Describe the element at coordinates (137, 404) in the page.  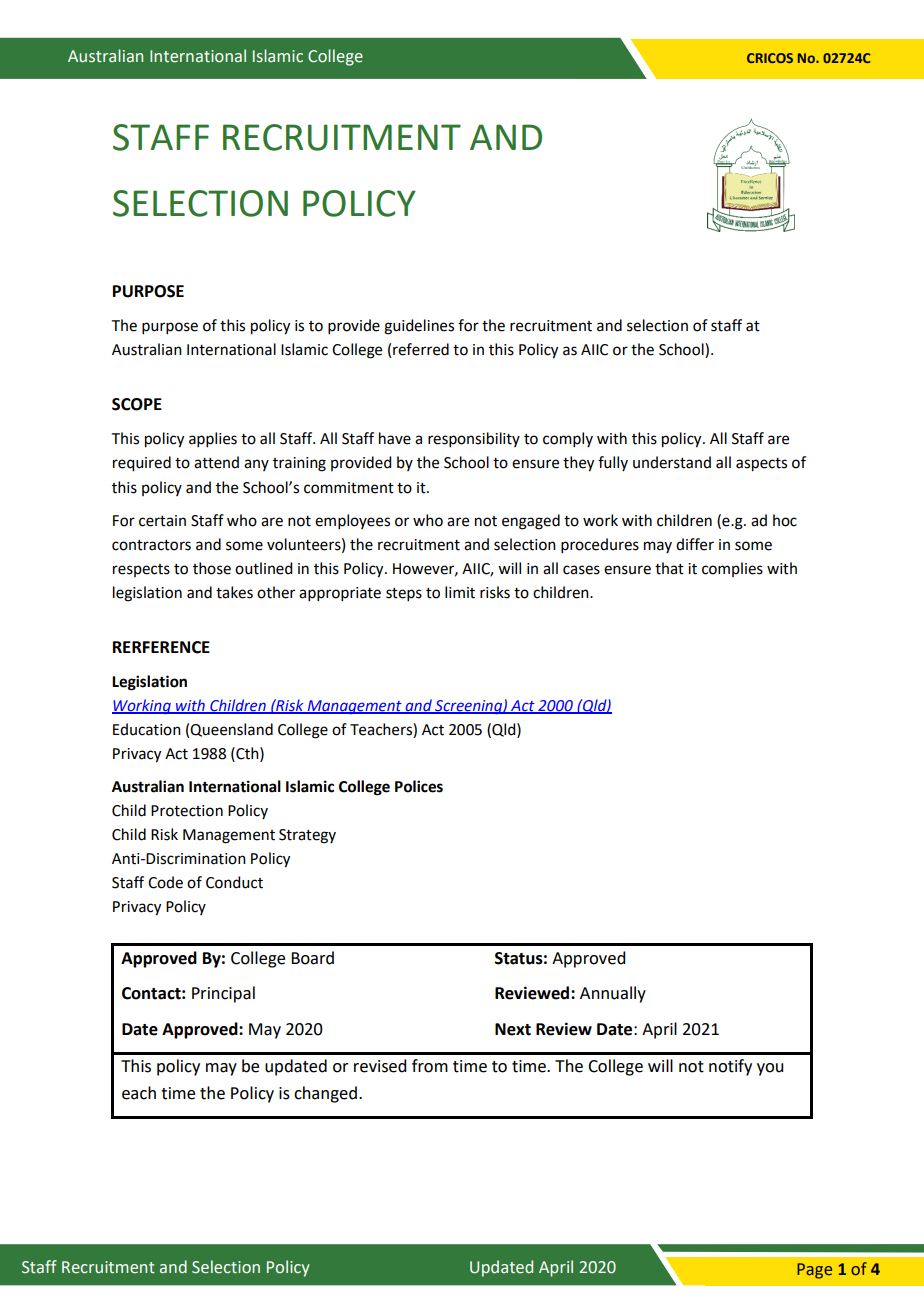
I see `SCOPE` at that location.
